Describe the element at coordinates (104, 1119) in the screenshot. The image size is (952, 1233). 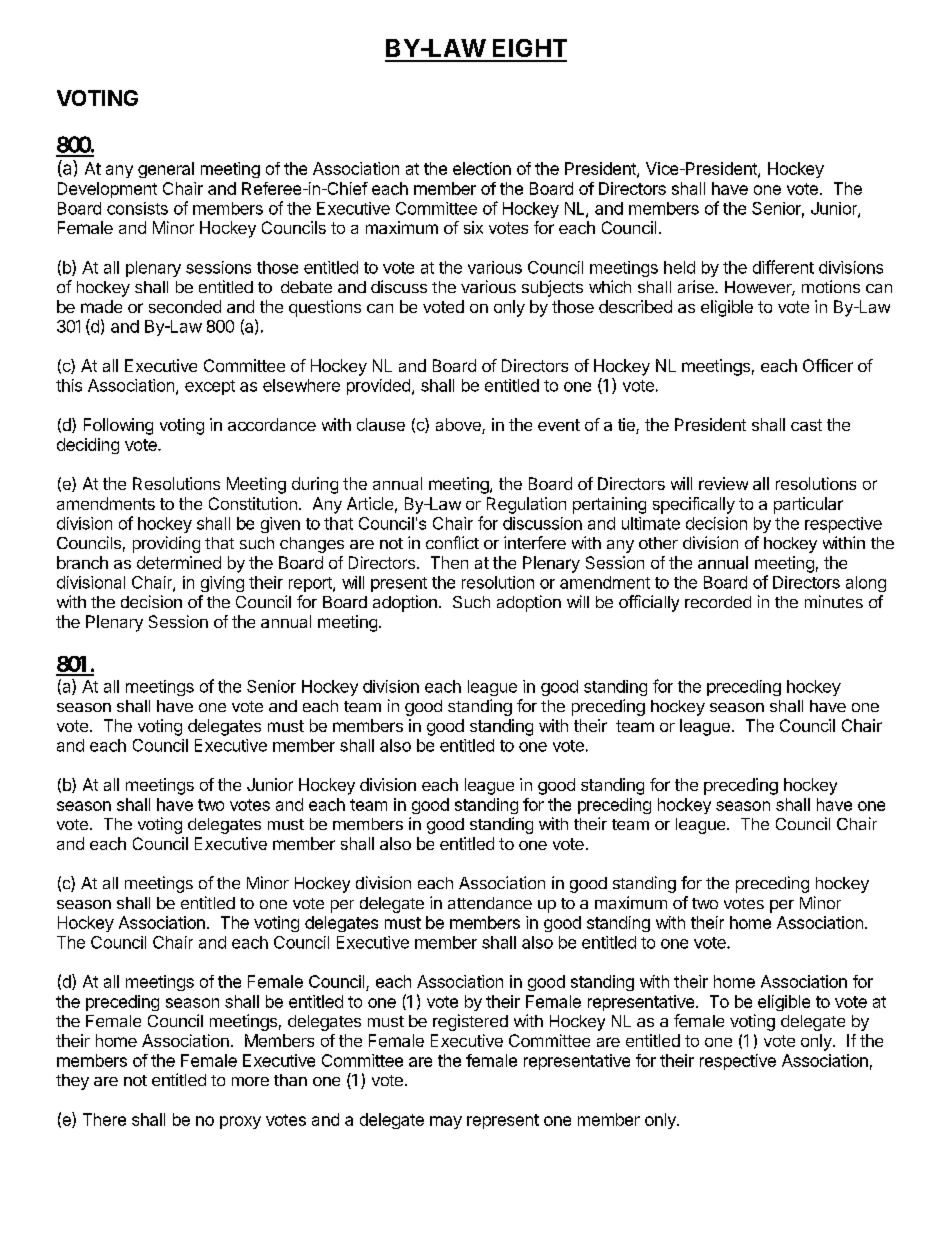
I see `There` at that location.
